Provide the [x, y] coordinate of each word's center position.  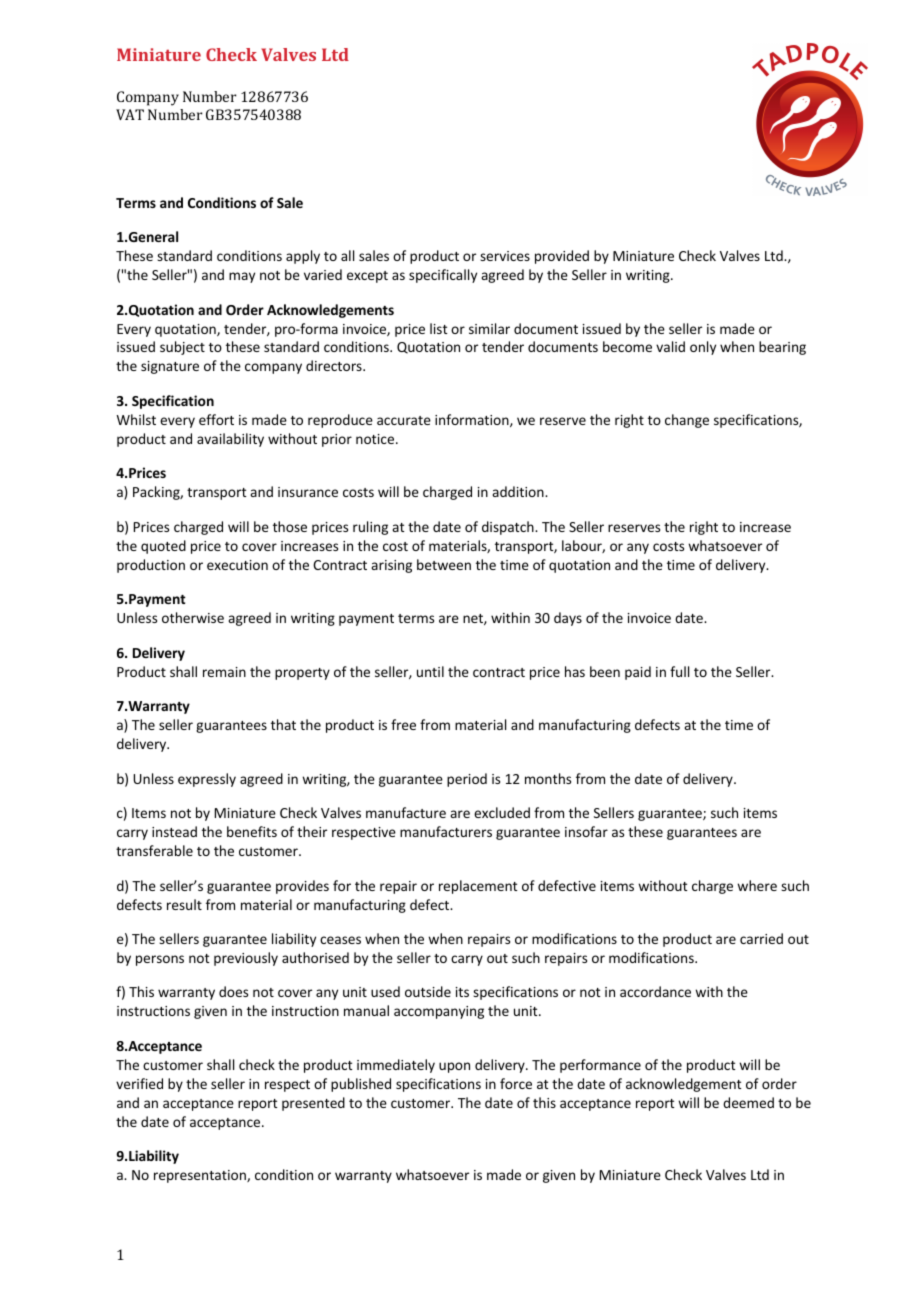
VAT [130, 114]
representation [201, 1176]
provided [562, 257]
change [687, 421]
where [757, 885]
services [505, 256]
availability [230, 440]
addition [519, 491]
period [467, 780]
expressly [207, 780]
